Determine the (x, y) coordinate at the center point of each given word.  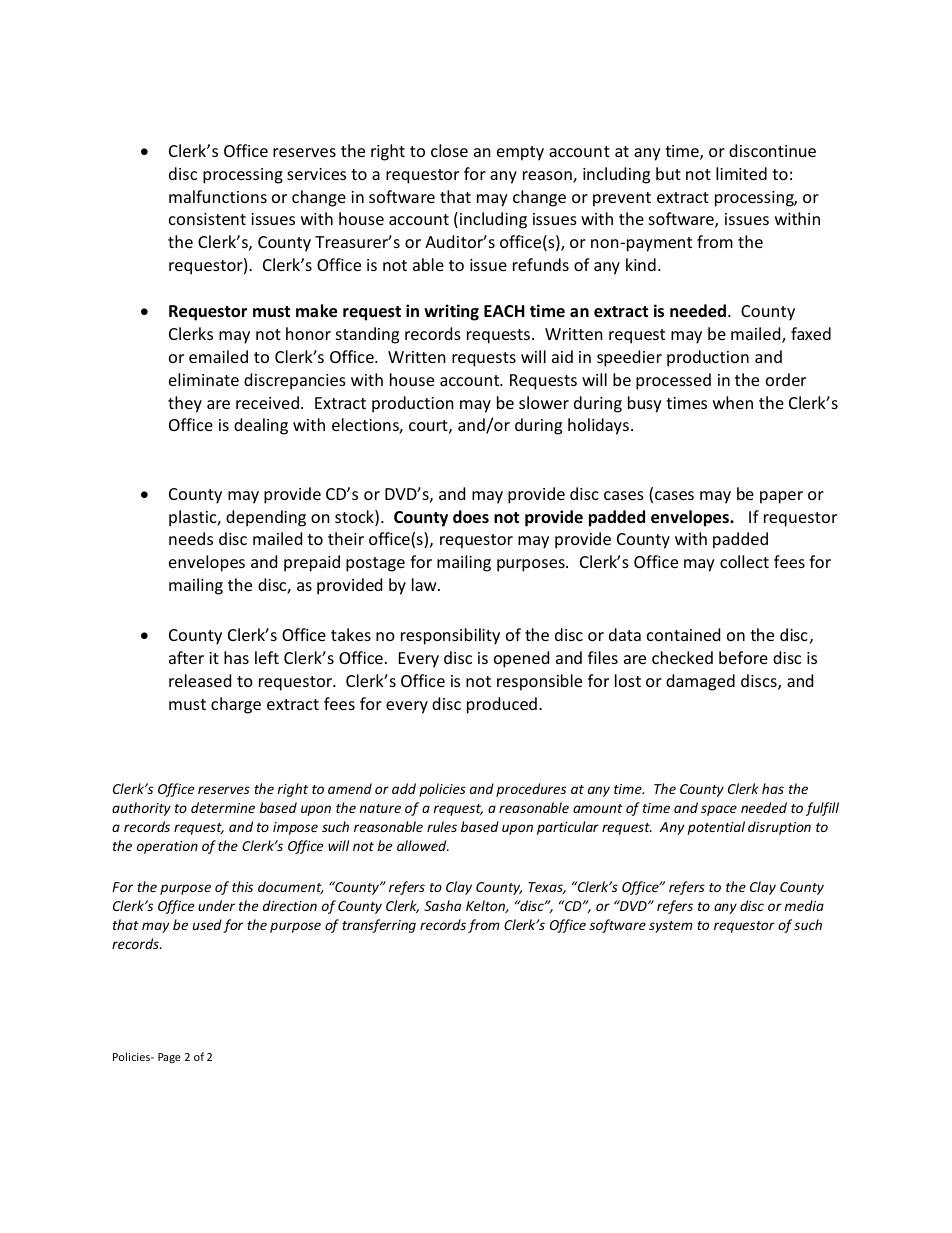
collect (744, 561)
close (449, 150)
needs (191, 538)
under (216, 905)
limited (741, 173)
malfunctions (218, 196)
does (471, 517)
